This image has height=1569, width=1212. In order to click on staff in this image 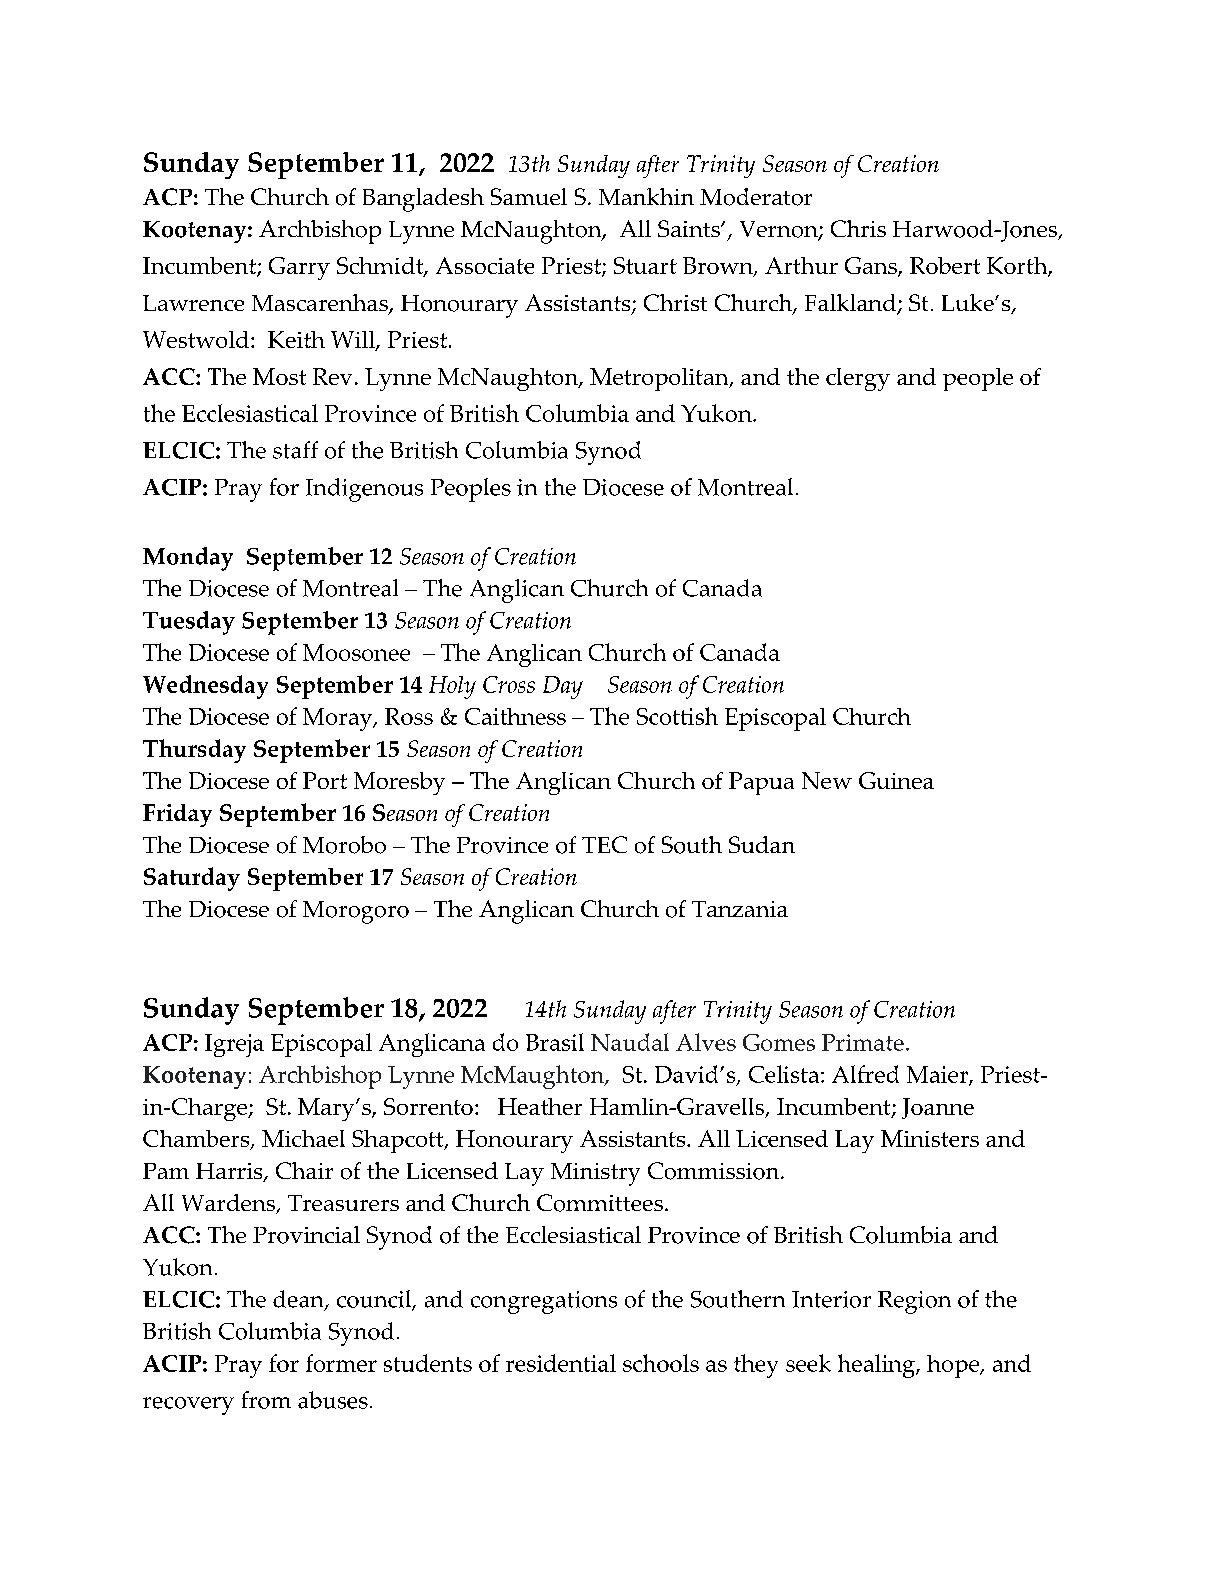, I will do `click(295, 450)`.
